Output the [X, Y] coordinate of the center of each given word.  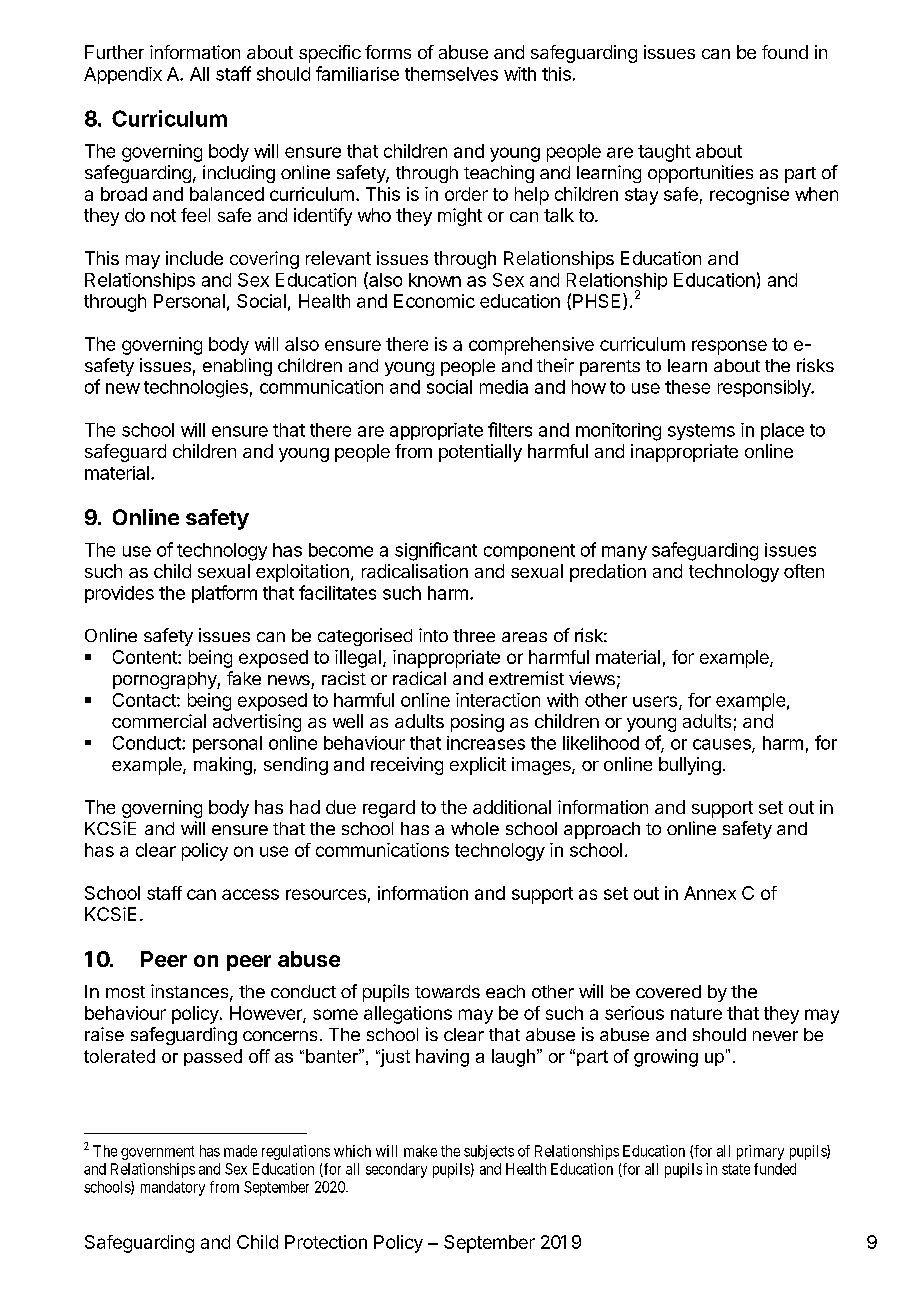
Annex [710, 893]
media [504, 387]
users [655, 701]
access [250, 894]
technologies [196, 389]
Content [146, 657]
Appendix [123, 75]
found [785, 52]
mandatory [173, 1188]
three [474, 635]
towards [447, 991]
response [729, 347]
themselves [451, 74]
